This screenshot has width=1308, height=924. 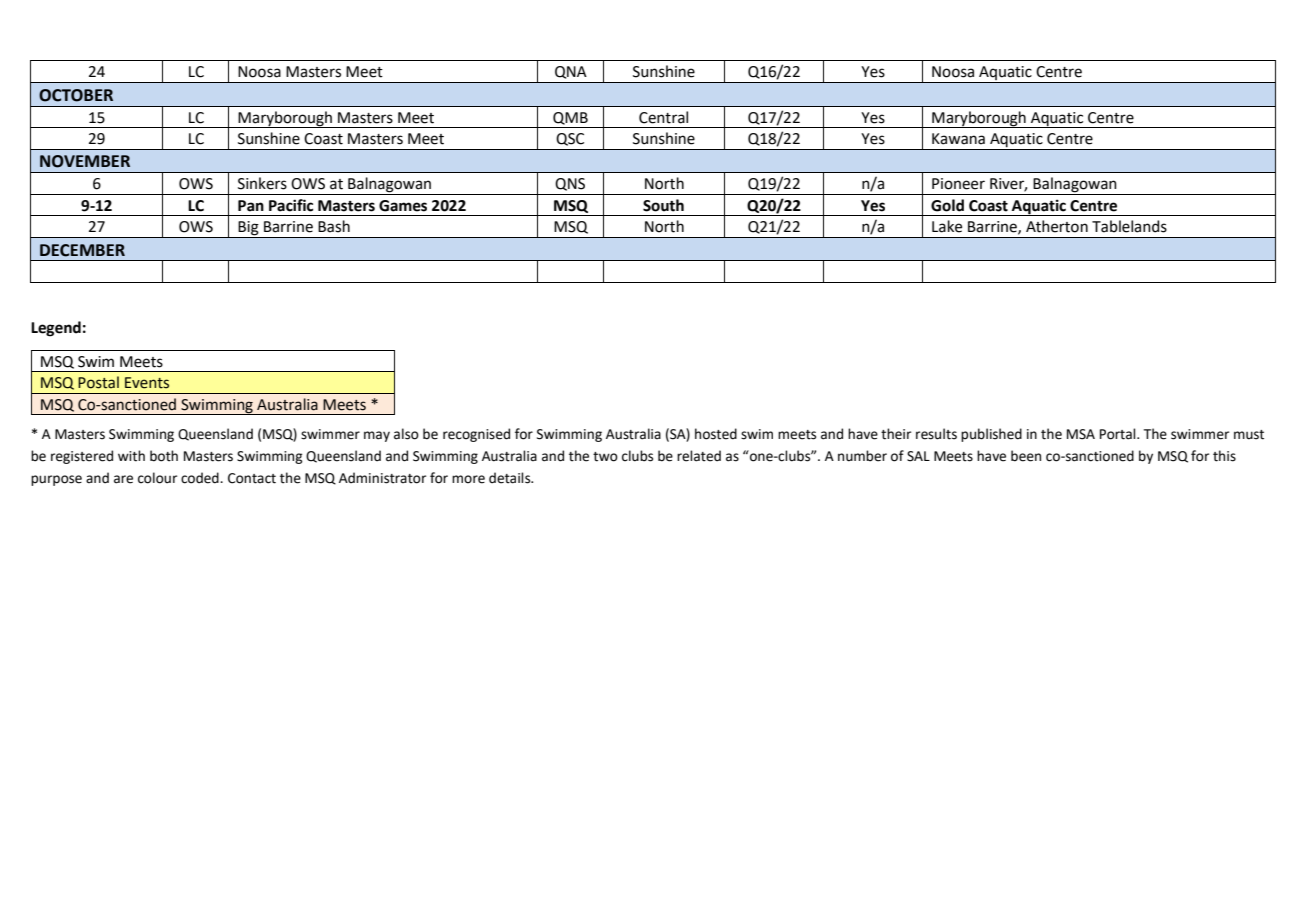 I want to click on Central, so click(x=663, y=117).
